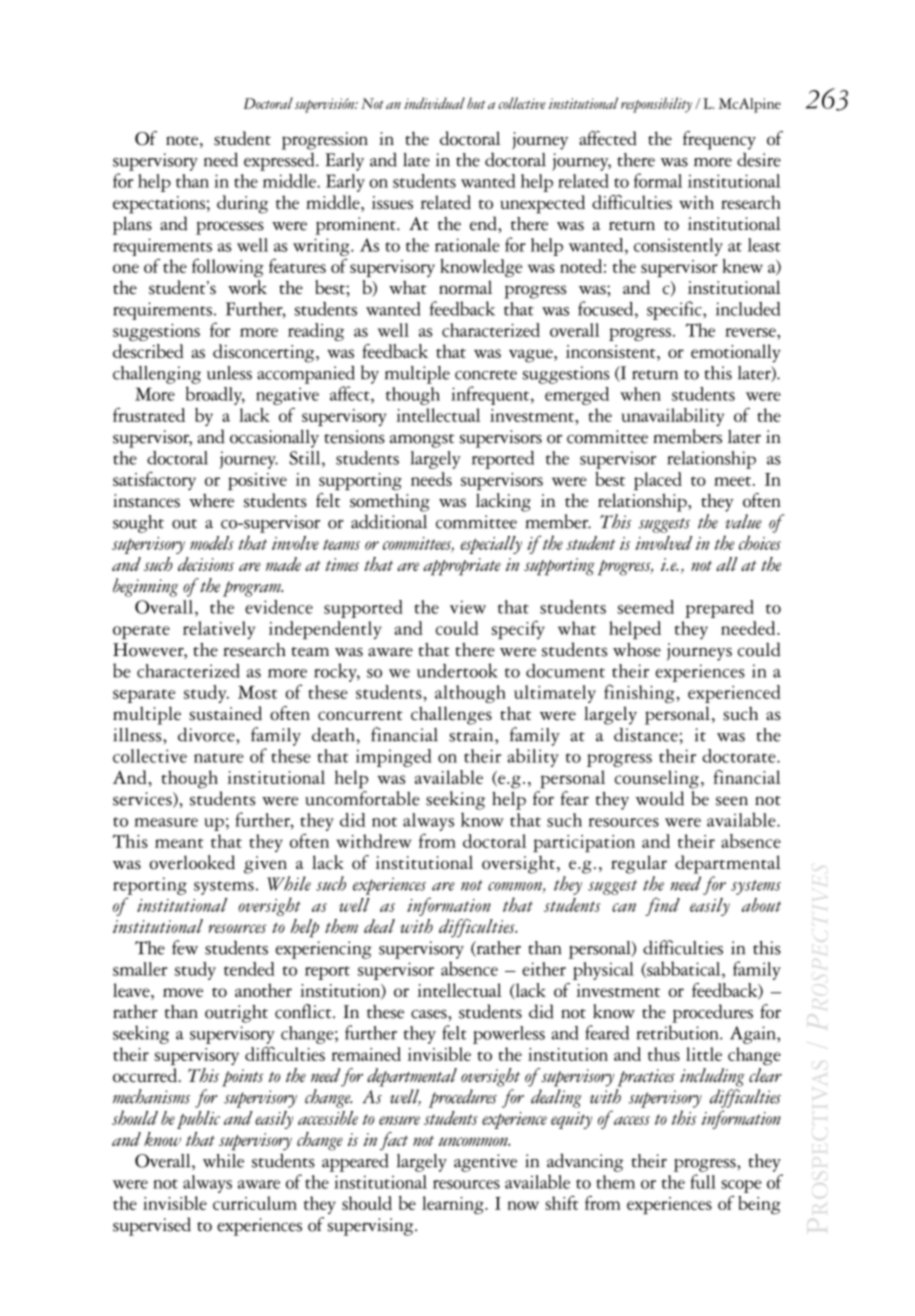 This screenshot has height=1316, width=915. What do you see at coordinates (242, 204) in the screenshot?
I see `during` at bounding box center [242, 204].
